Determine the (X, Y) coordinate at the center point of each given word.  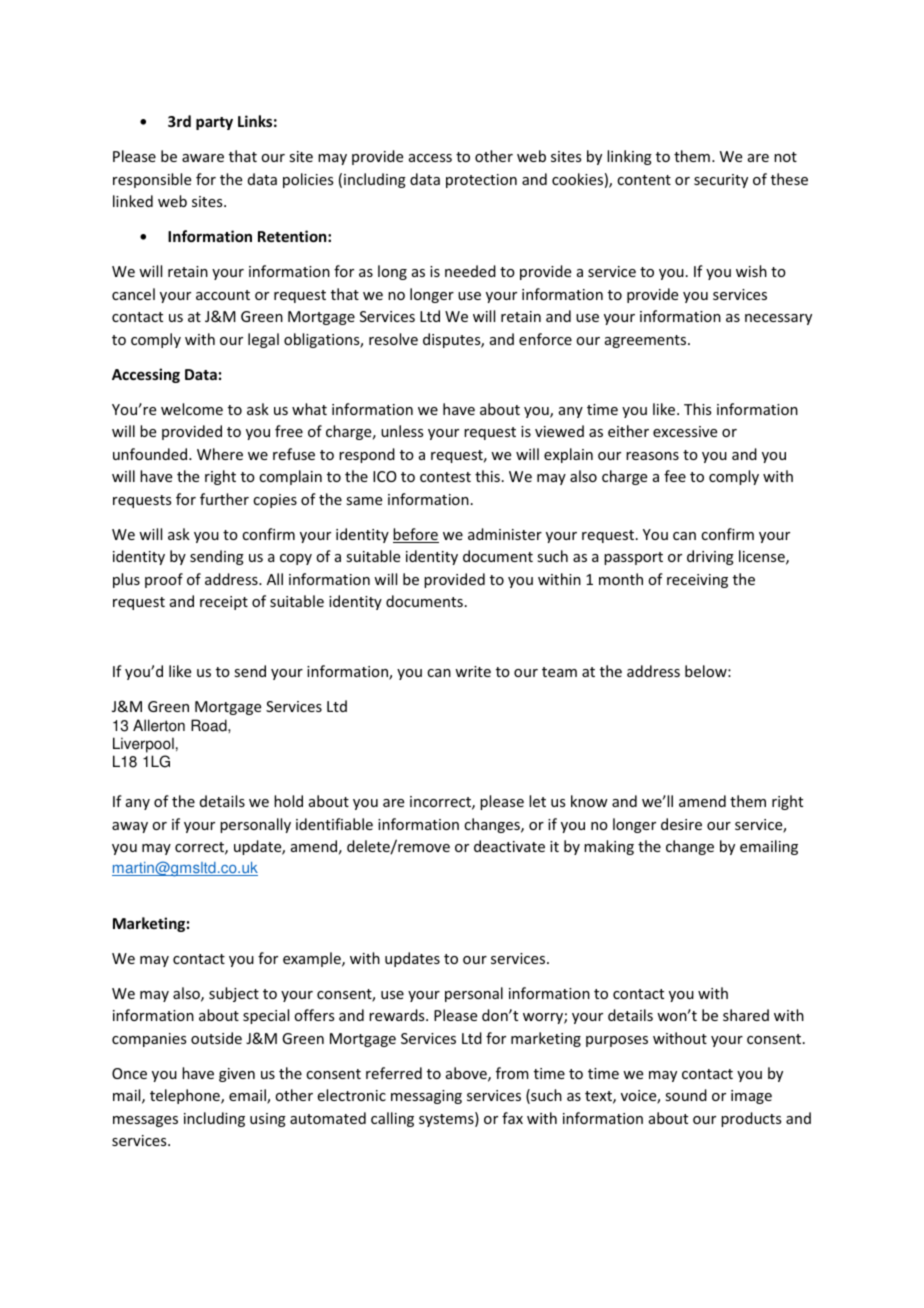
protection (481, 181)
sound (686, 1095)
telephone (186, 1096)
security (721, 181)
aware (203, 158)
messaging (426, 1097)
